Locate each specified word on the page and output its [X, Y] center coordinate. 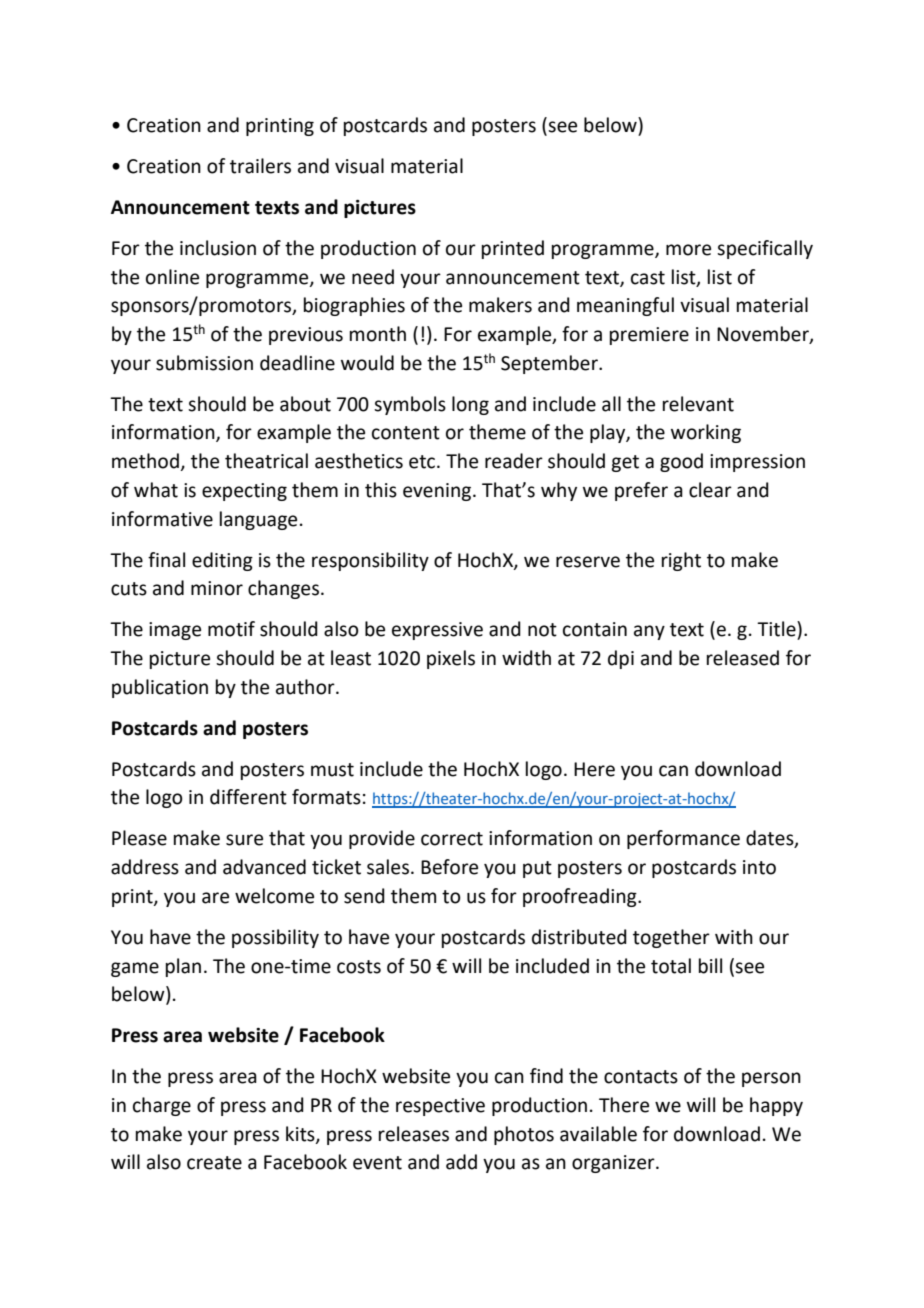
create [214, 1163]
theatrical [266, 461]
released [743, 658]
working [706, 433]
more [688, 250]
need [373, 277]
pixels [451, 659]
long [470, 405]
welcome [274, 896]
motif [231, 629]
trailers [260, 166]
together [671, 938]
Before [449, 867]
